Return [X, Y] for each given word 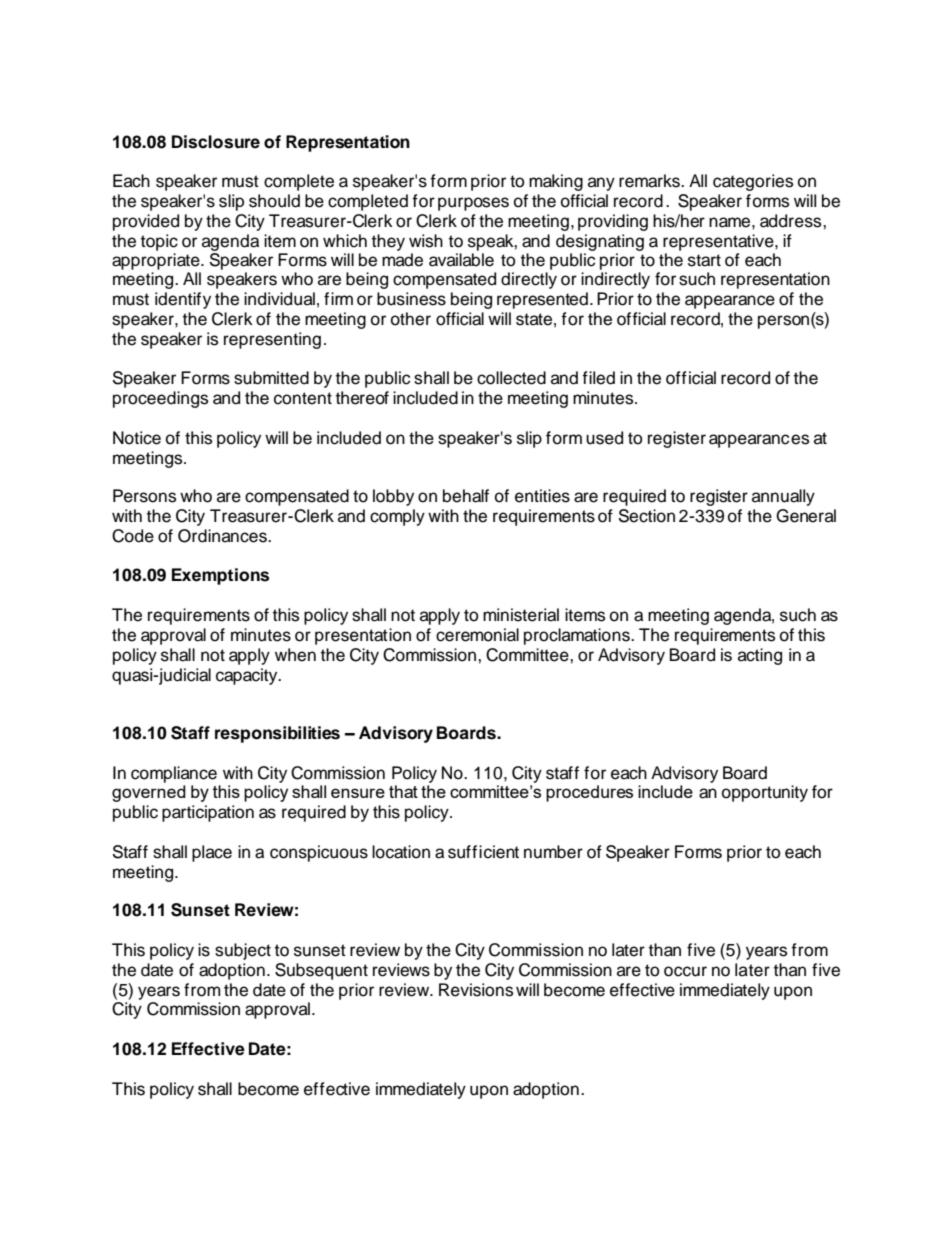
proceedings [160, 399]
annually [783, 497]
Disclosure [216, 142]
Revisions [476, 990]
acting [760, 656]
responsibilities [277, 734]
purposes [473, 204]
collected [511, 378]
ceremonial [477, 635]
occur [685, 971]
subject [243, 951]
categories [753, 182]
